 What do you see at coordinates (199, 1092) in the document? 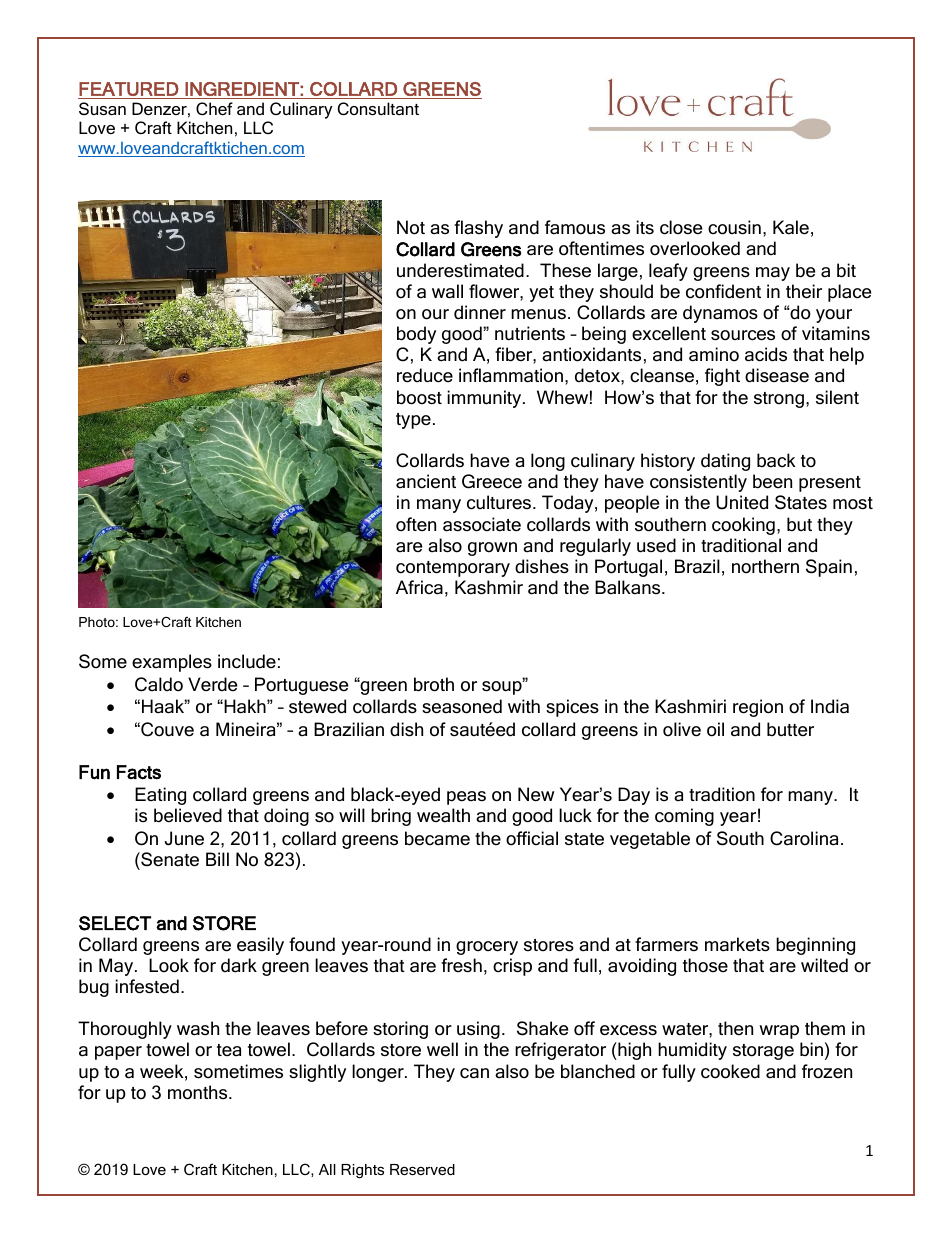
I see `months` at bounding box center [199, 1092].
